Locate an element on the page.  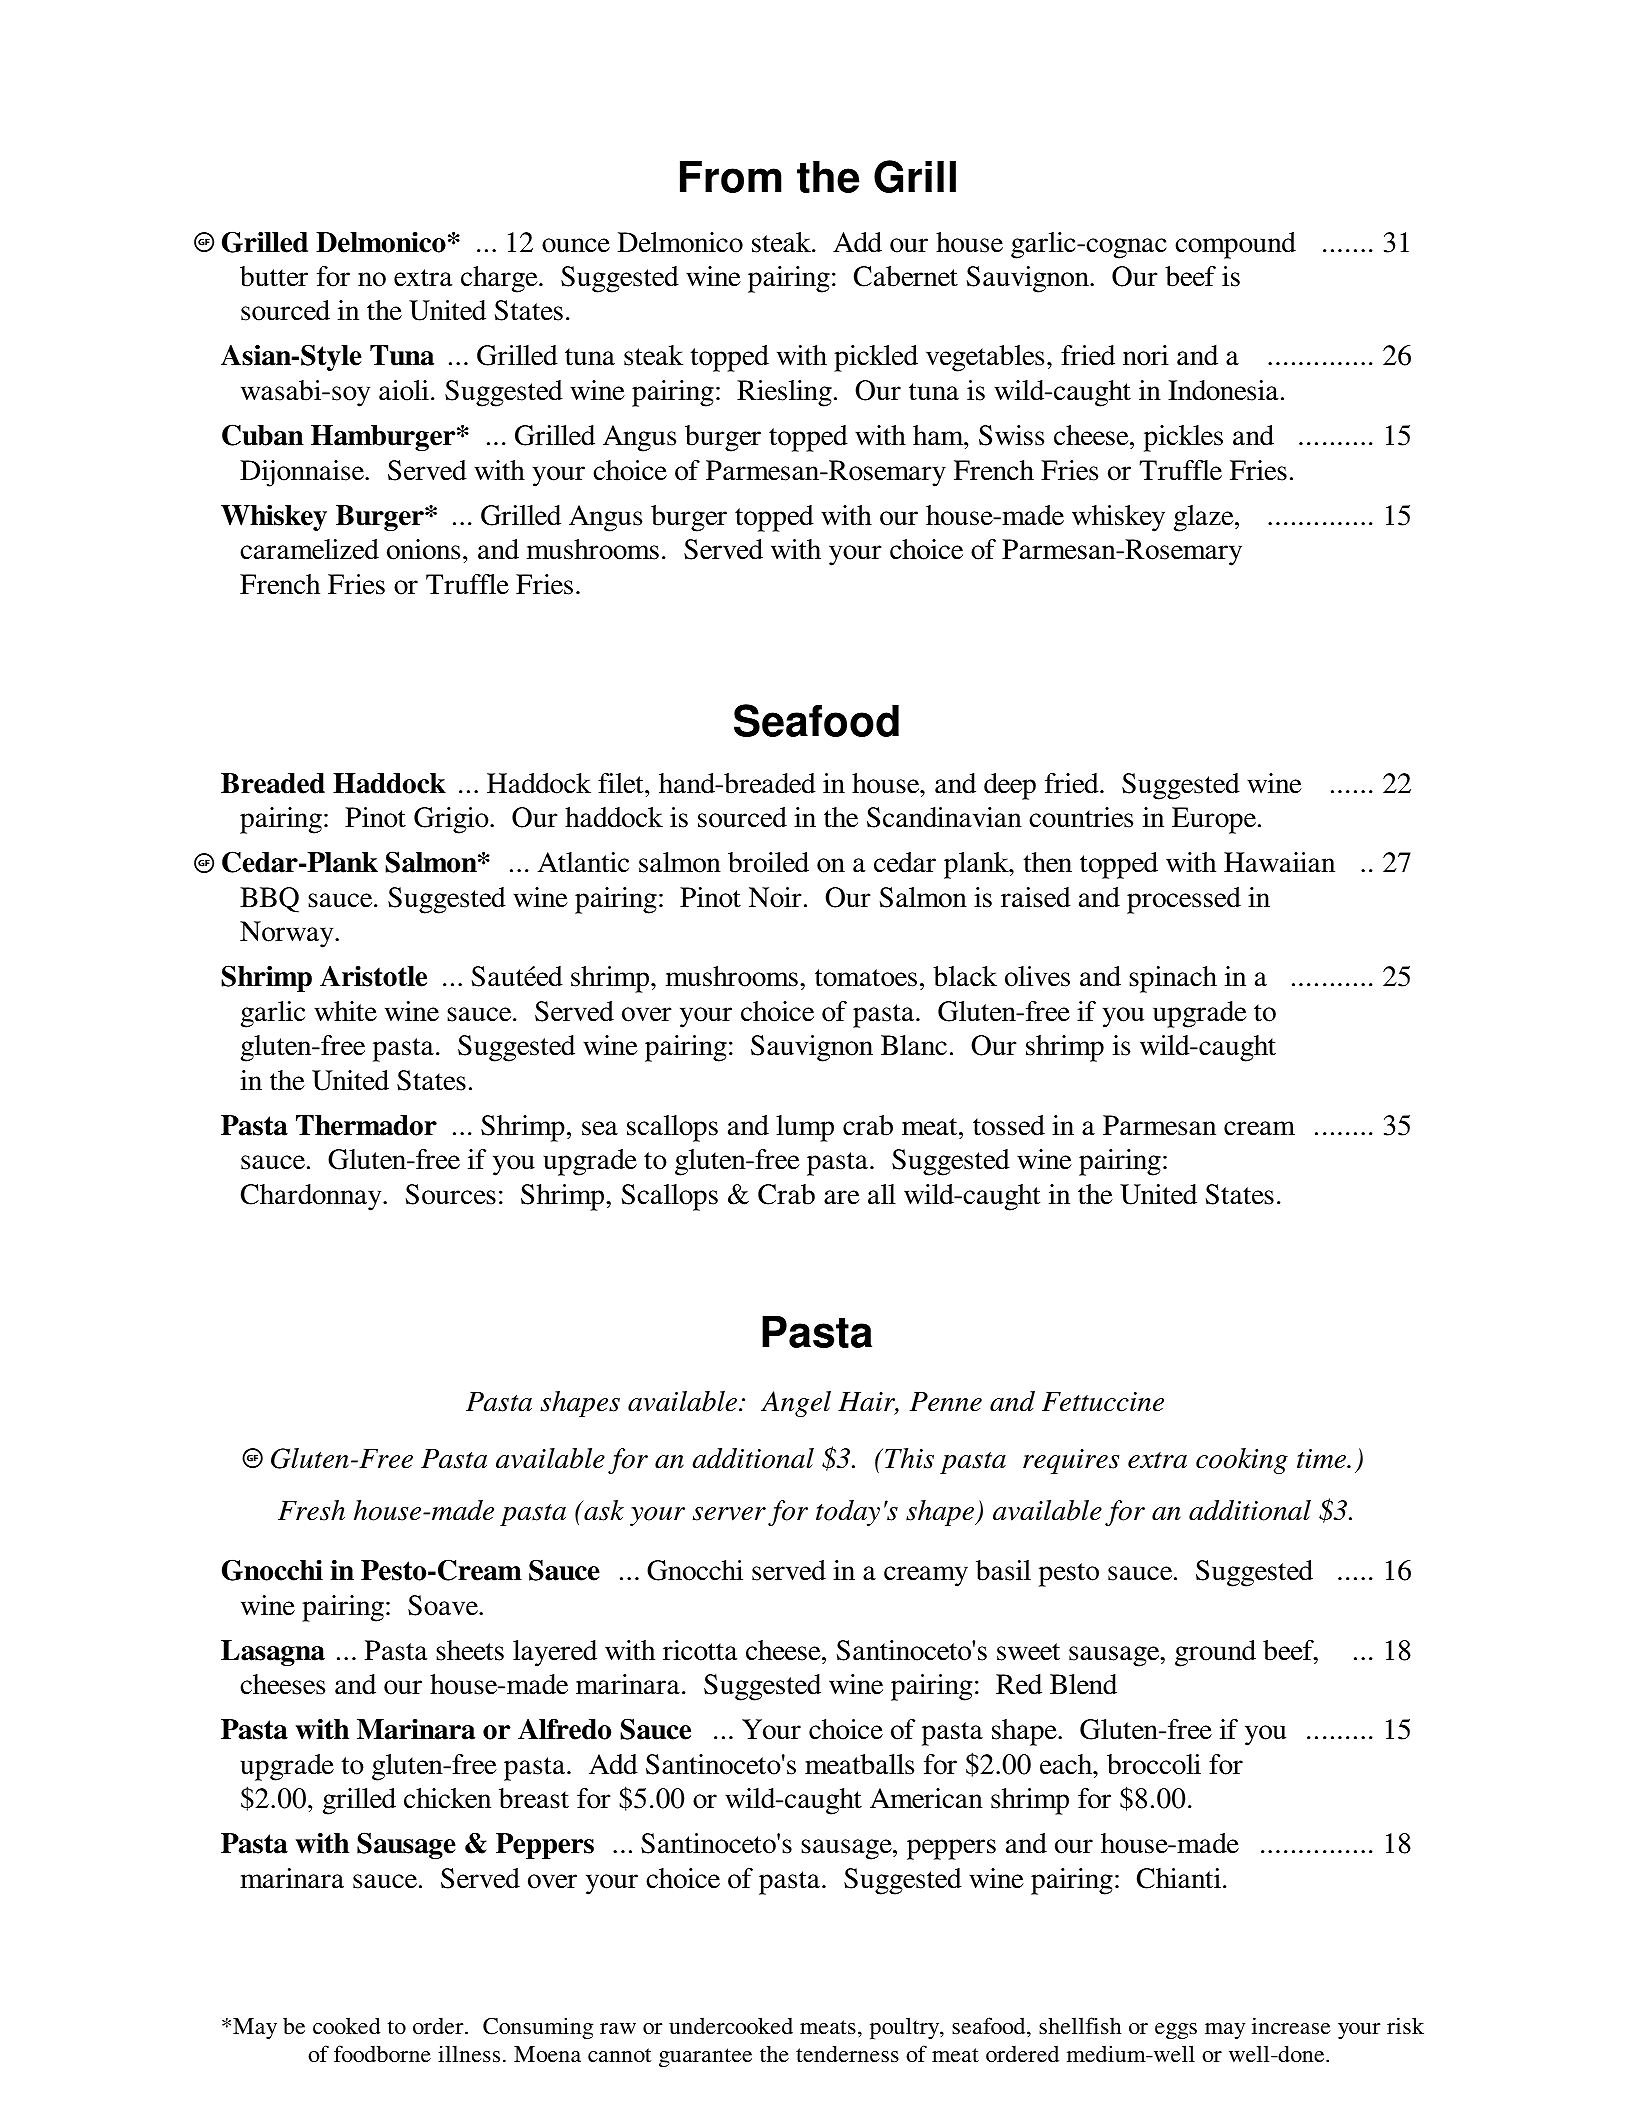
foodborne is located at coordinates (382, 2053).
